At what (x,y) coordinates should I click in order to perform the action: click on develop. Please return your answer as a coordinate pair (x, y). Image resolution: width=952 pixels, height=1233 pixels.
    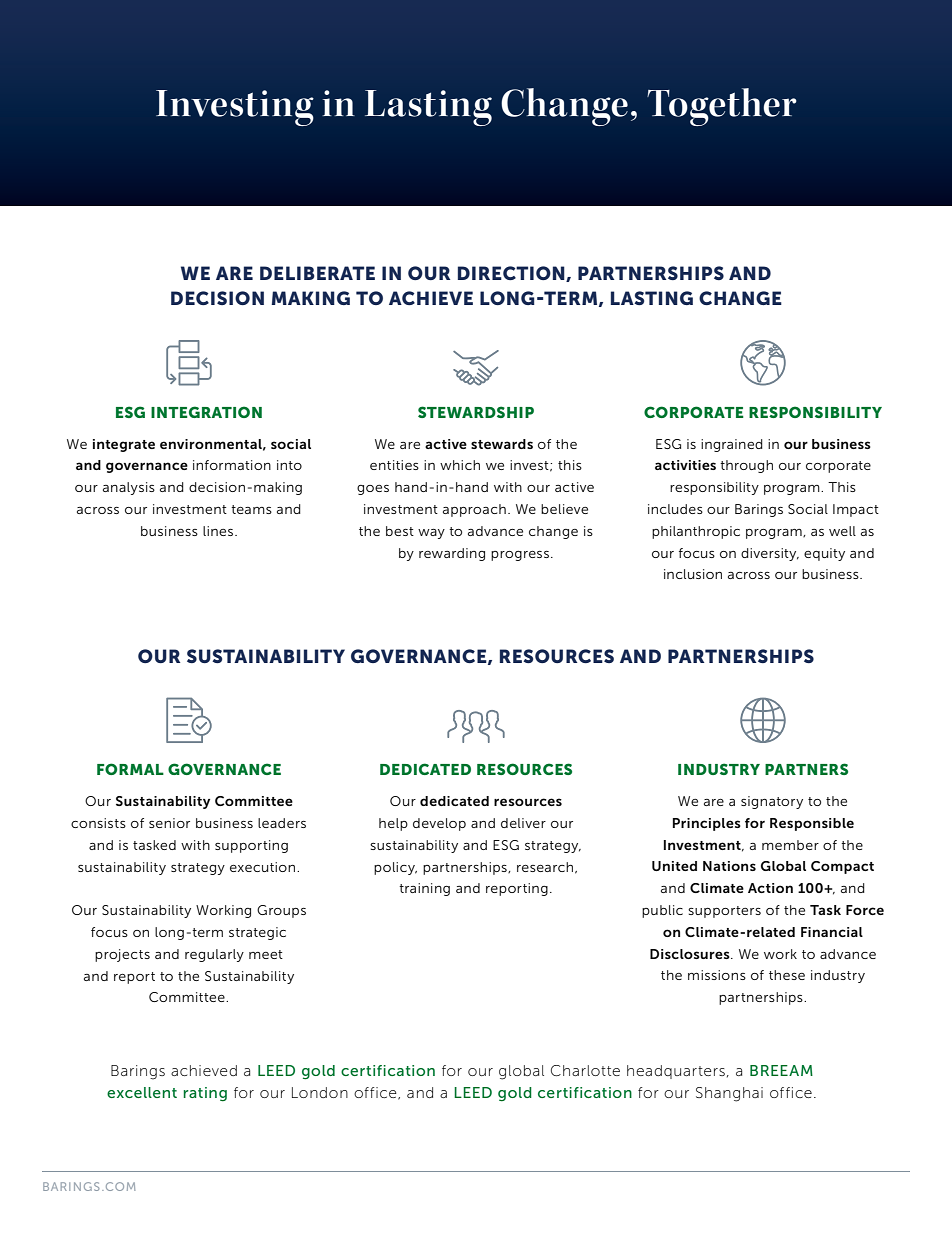
    Looking at the image, I should click on (439, 824).
